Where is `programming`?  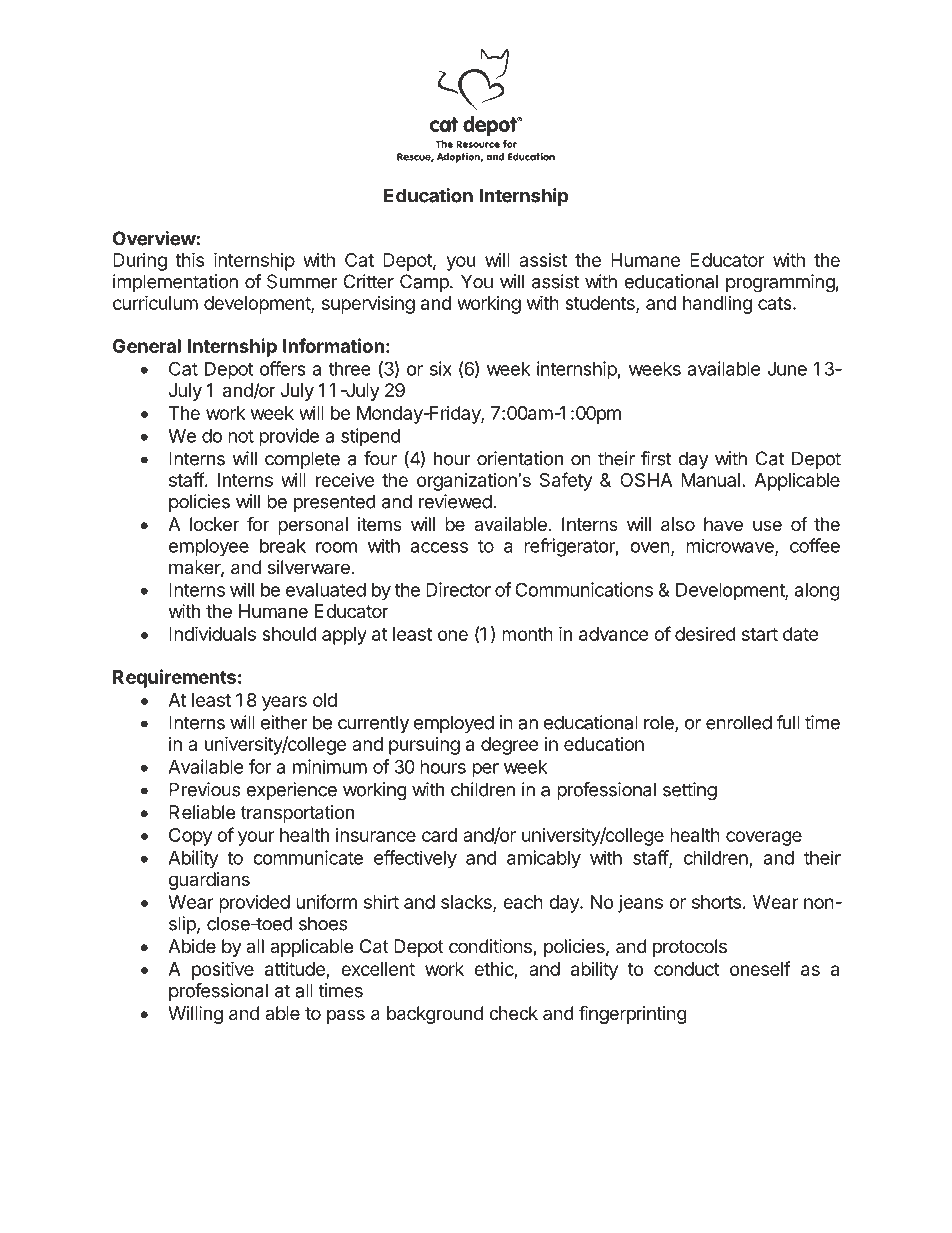 programming is located at coordinates (780, 283).
